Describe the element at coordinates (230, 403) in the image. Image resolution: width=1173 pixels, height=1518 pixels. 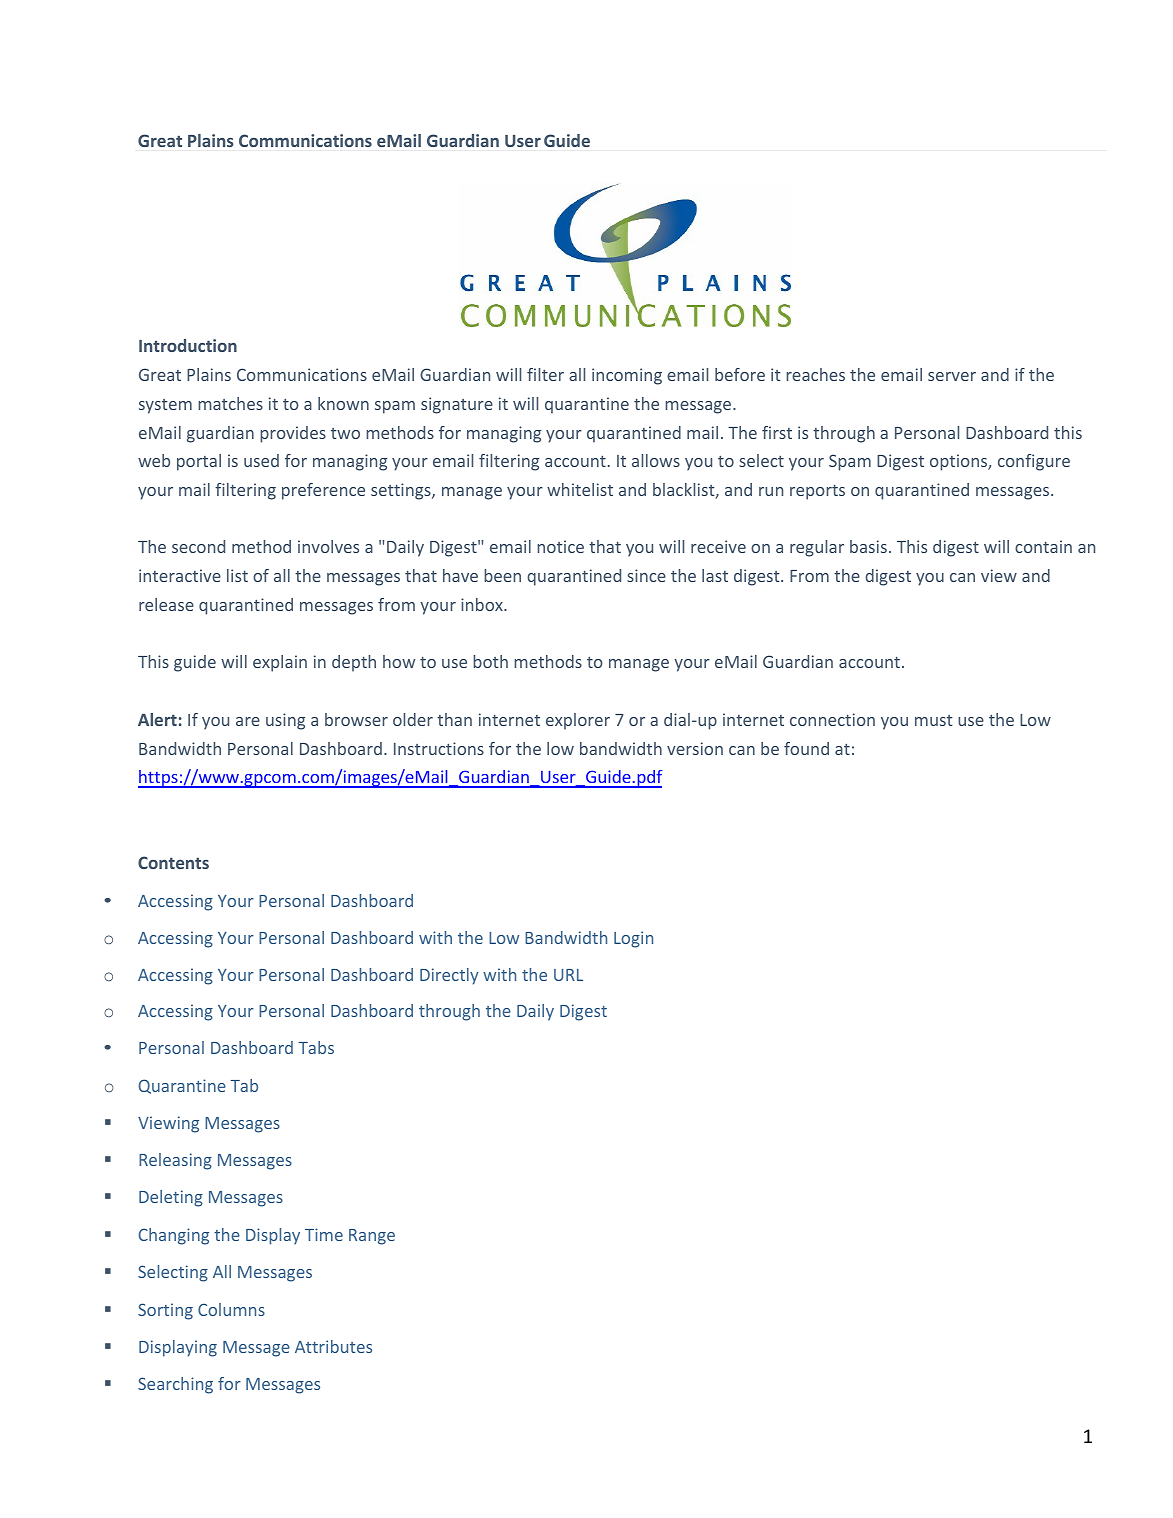
I see `matches` at that location.
